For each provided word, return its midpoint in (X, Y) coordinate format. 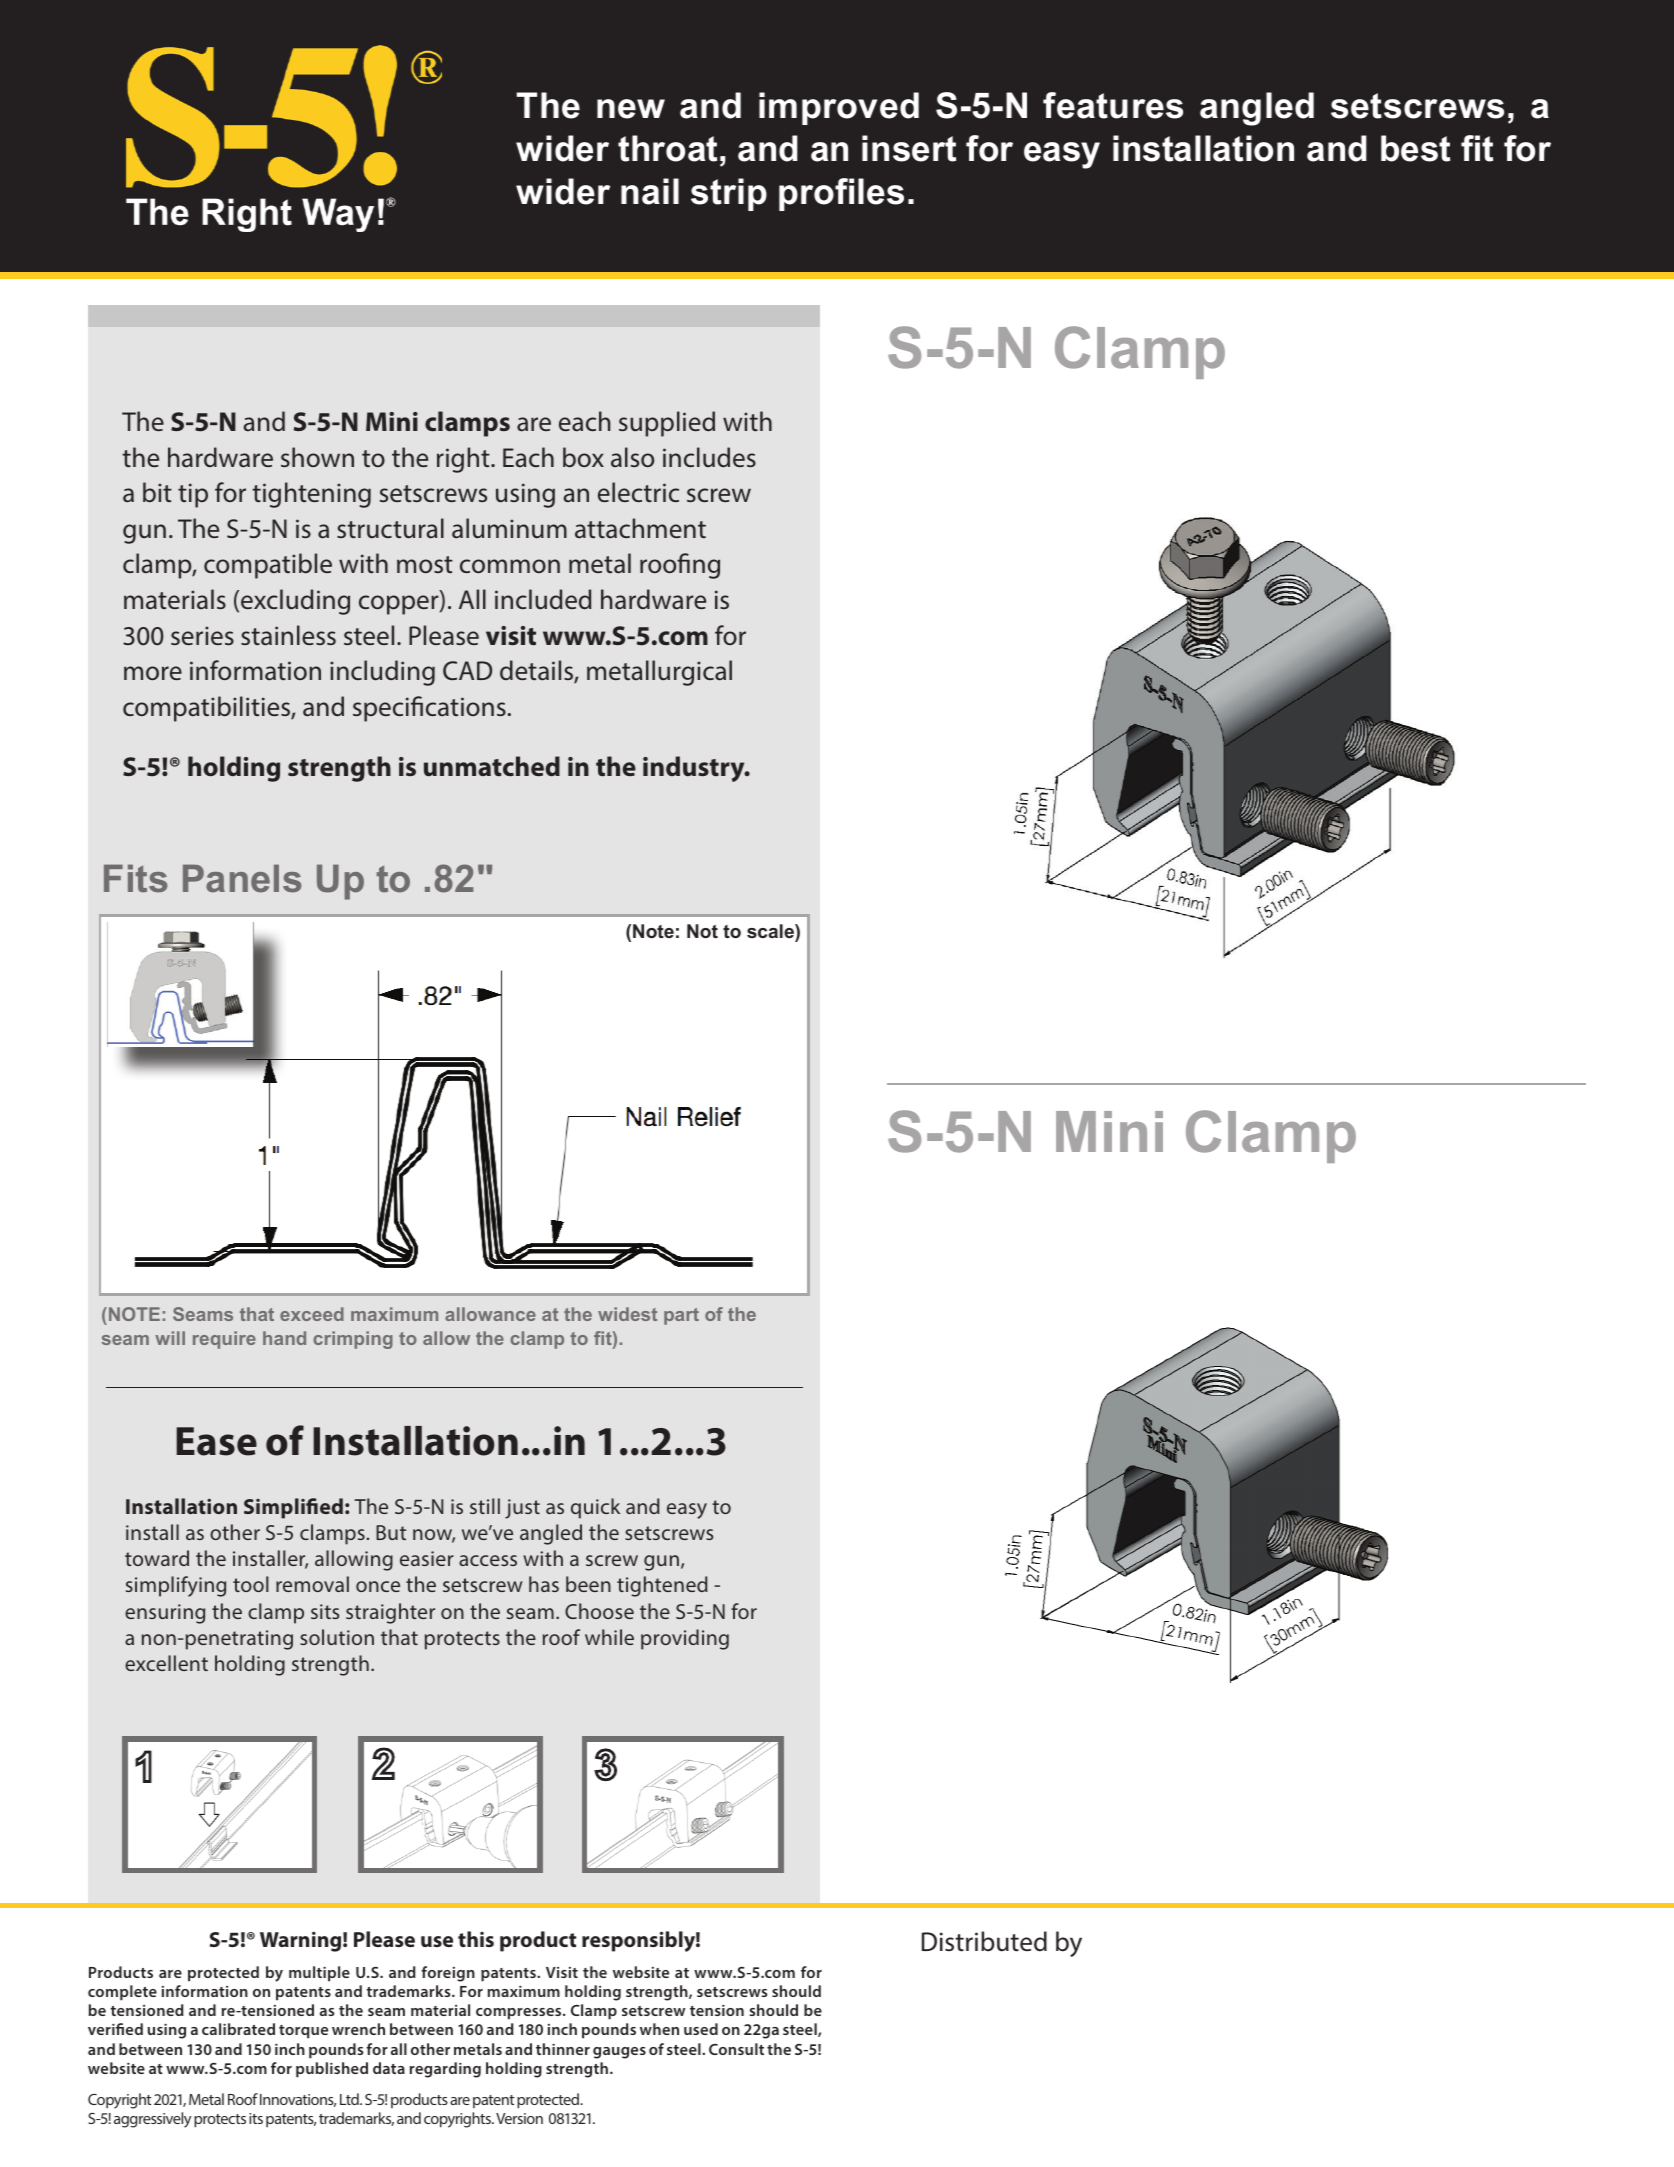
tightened (662, 1586)
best (1415, 148)
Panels (242, 878)
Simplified (293, 1508)
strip (729, 194)
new (631, 109)
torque (303, 2032)
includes (709, 457)
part (681, 1316)
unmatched (492, 766)
